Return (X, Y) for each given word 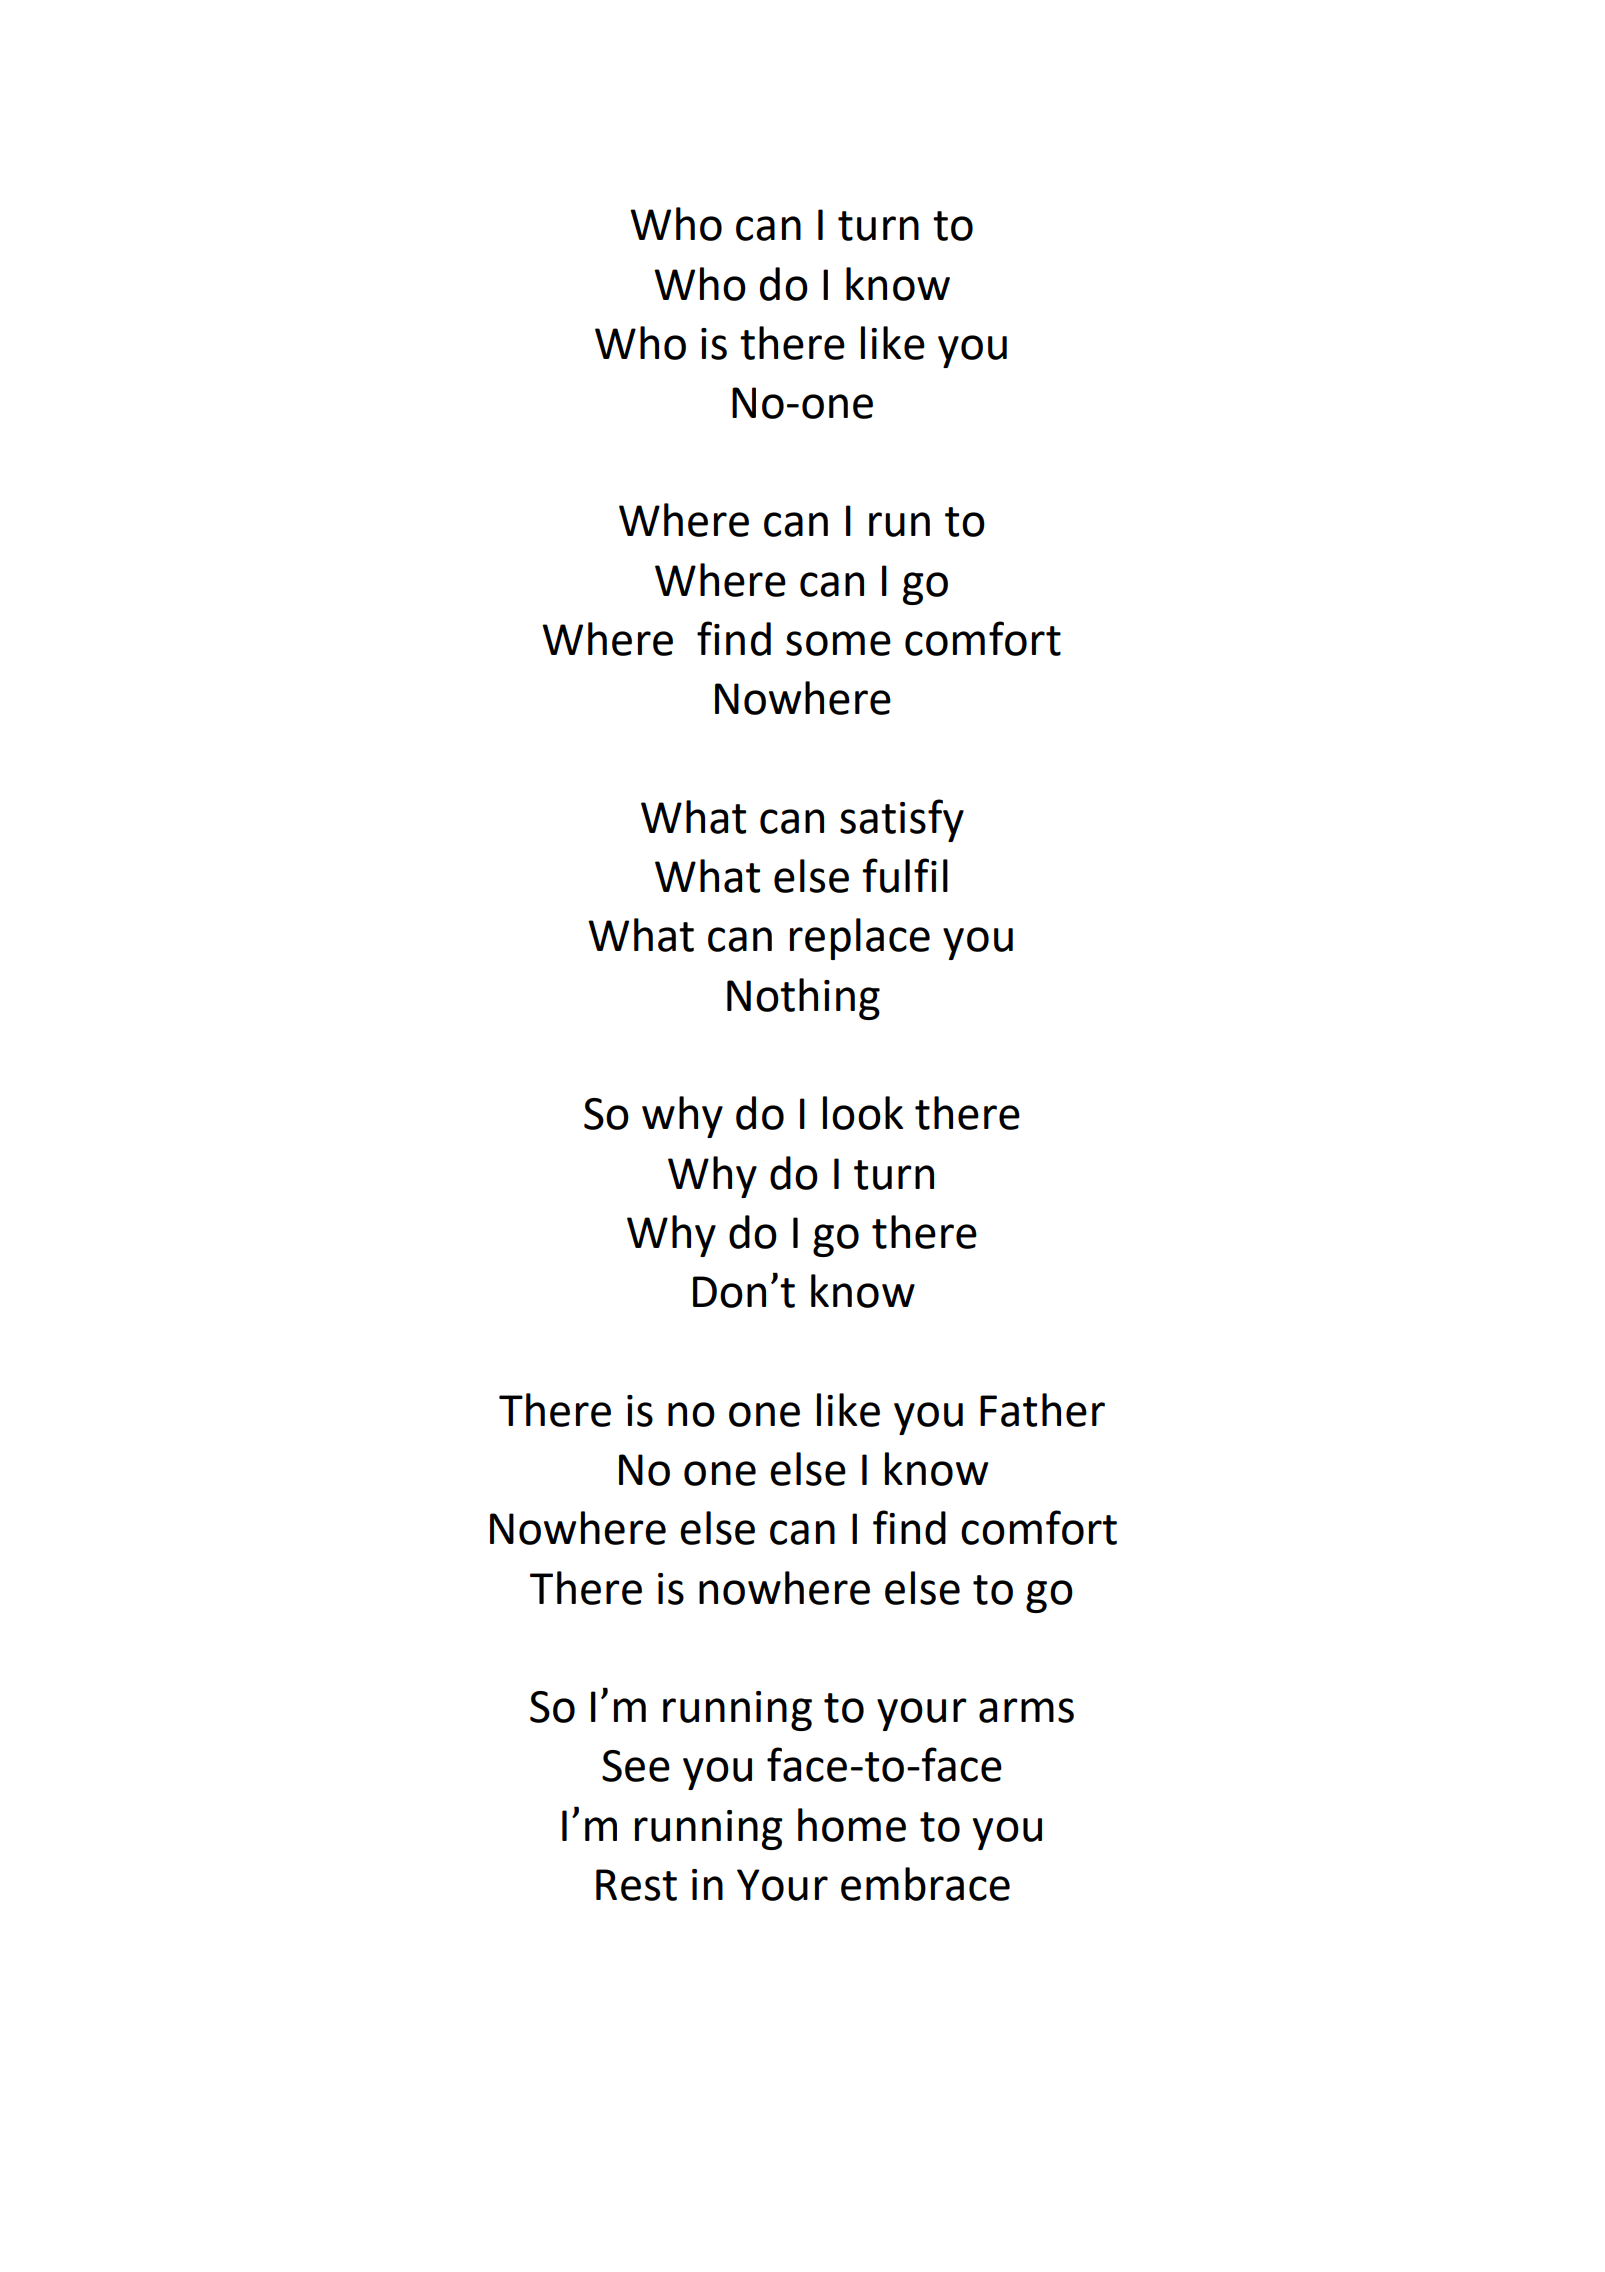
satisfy (902, 820)
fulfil (905, 875)
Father (1042, 1410)
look (863, 1113)
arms (1026, 1710)
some (838, 643)
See (636, 1766)
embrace (925, 1884)
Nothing (803, 999)
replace (860, 939)
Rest (636, 1885)
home (852, 1825)
